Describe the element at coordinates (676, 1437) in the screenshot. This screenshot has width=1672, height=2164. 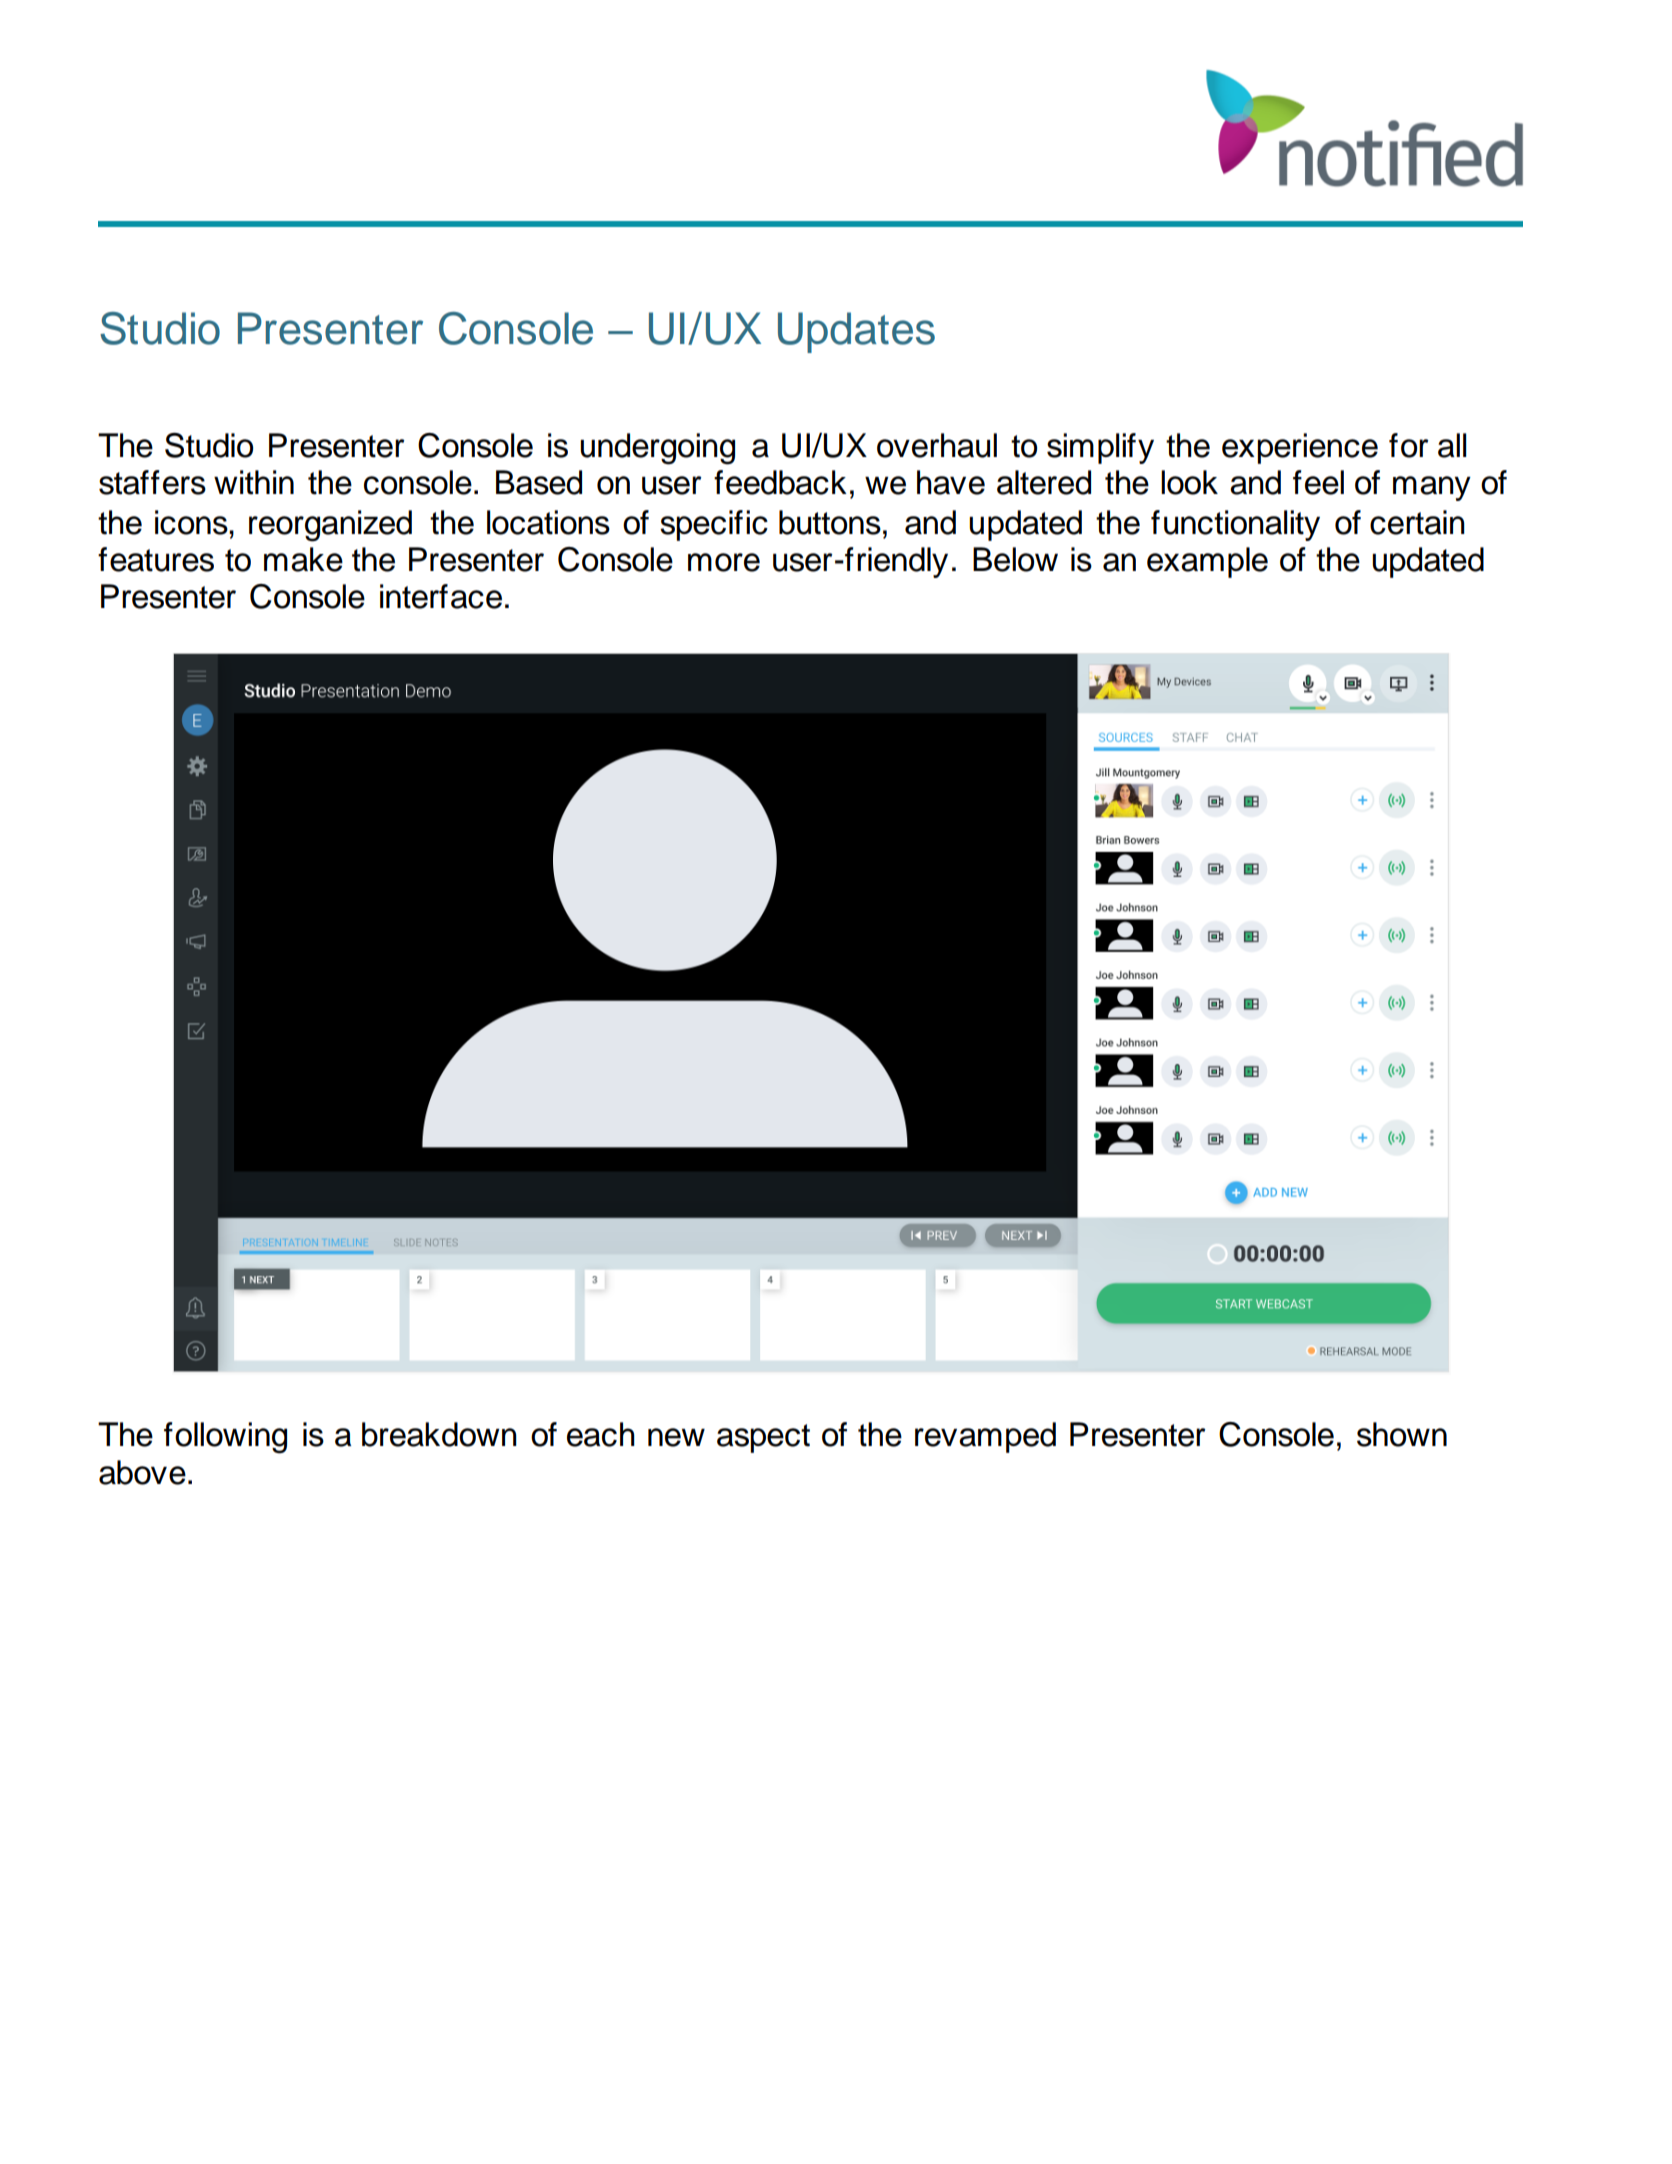
I see `new` at that location.
